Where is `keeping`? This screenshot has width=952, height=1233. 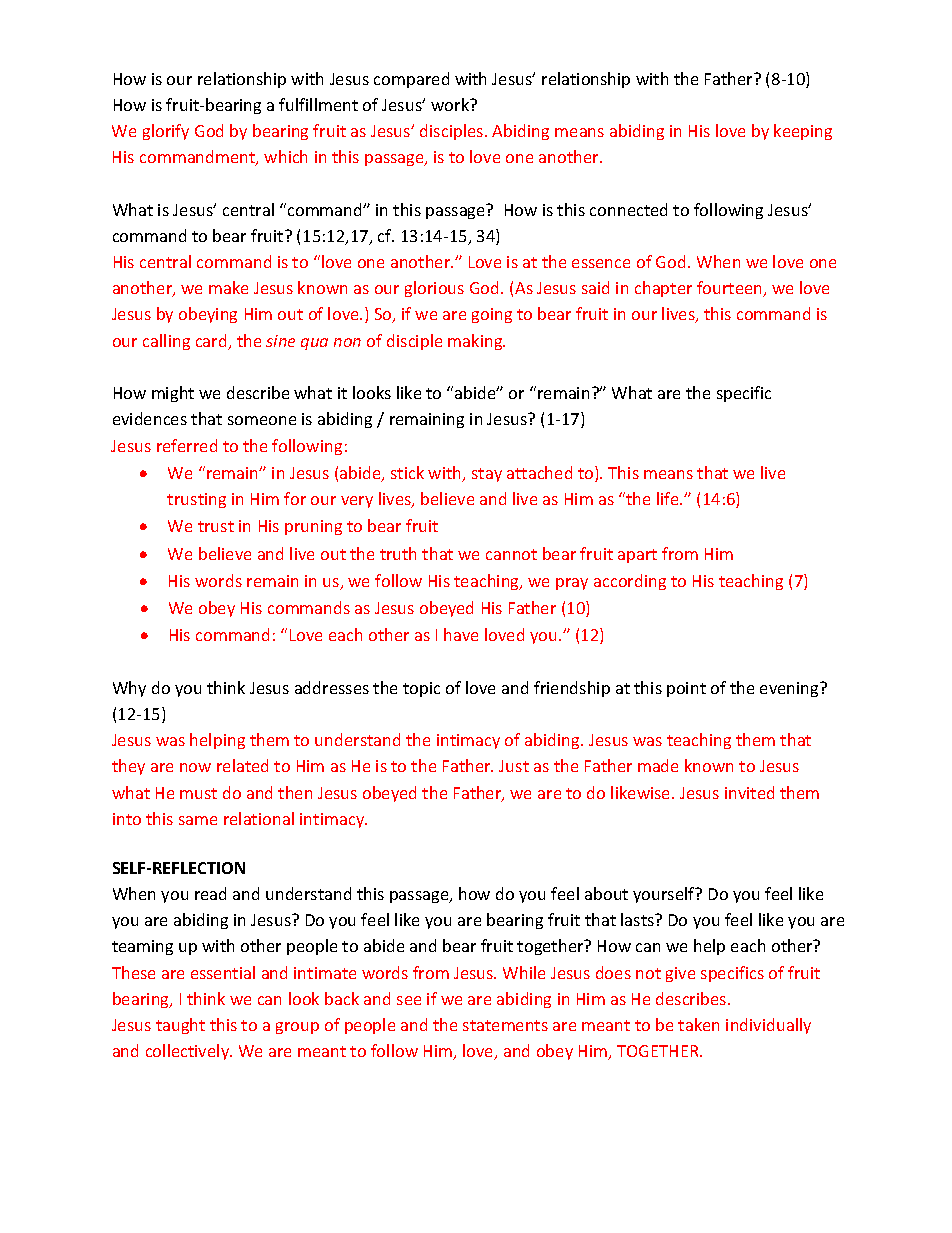 keeping is located at coordinates (803, 132).
